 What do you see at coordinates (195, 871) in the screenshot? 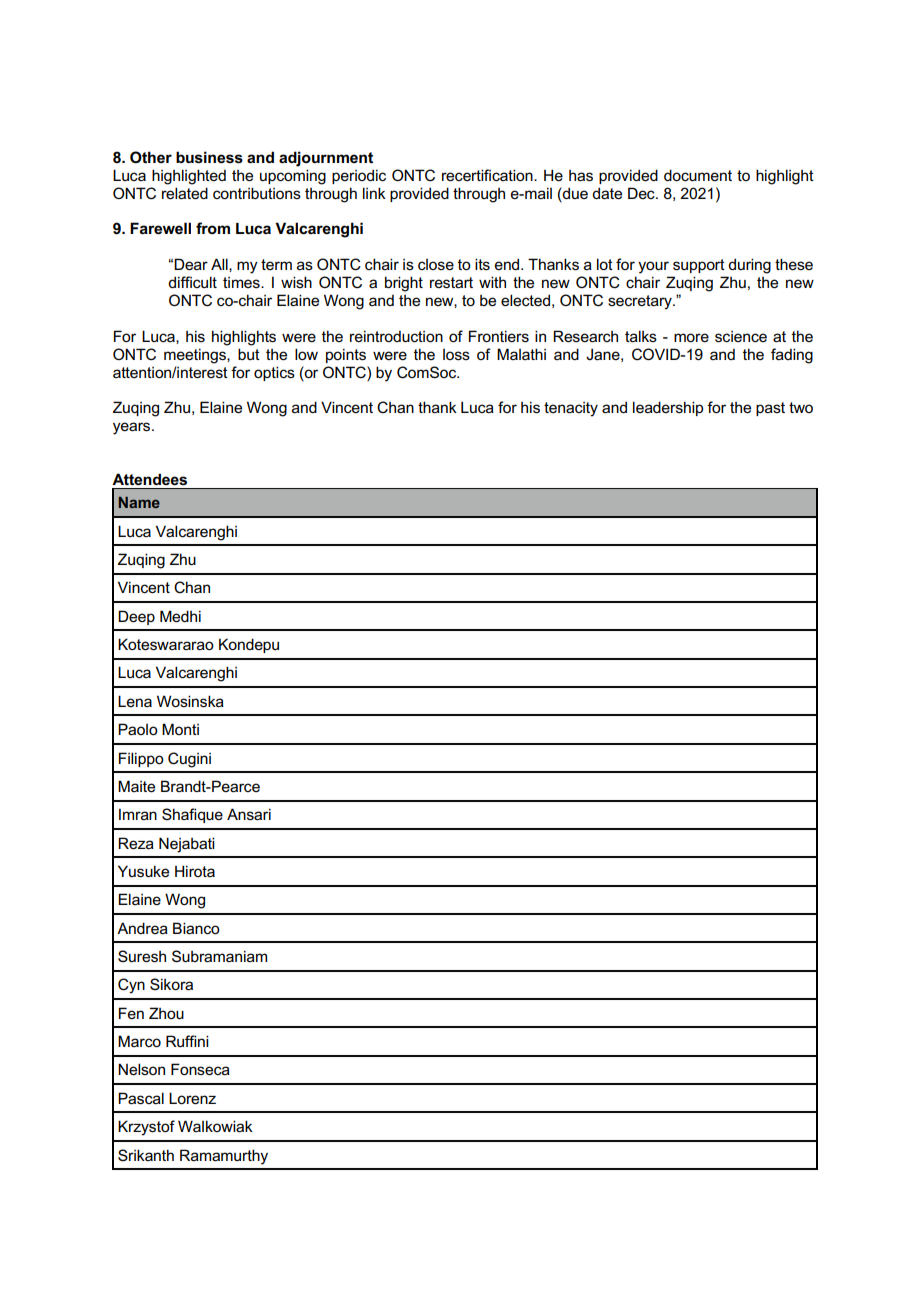
I see `Hirota` at bounding box center [195, 871].
